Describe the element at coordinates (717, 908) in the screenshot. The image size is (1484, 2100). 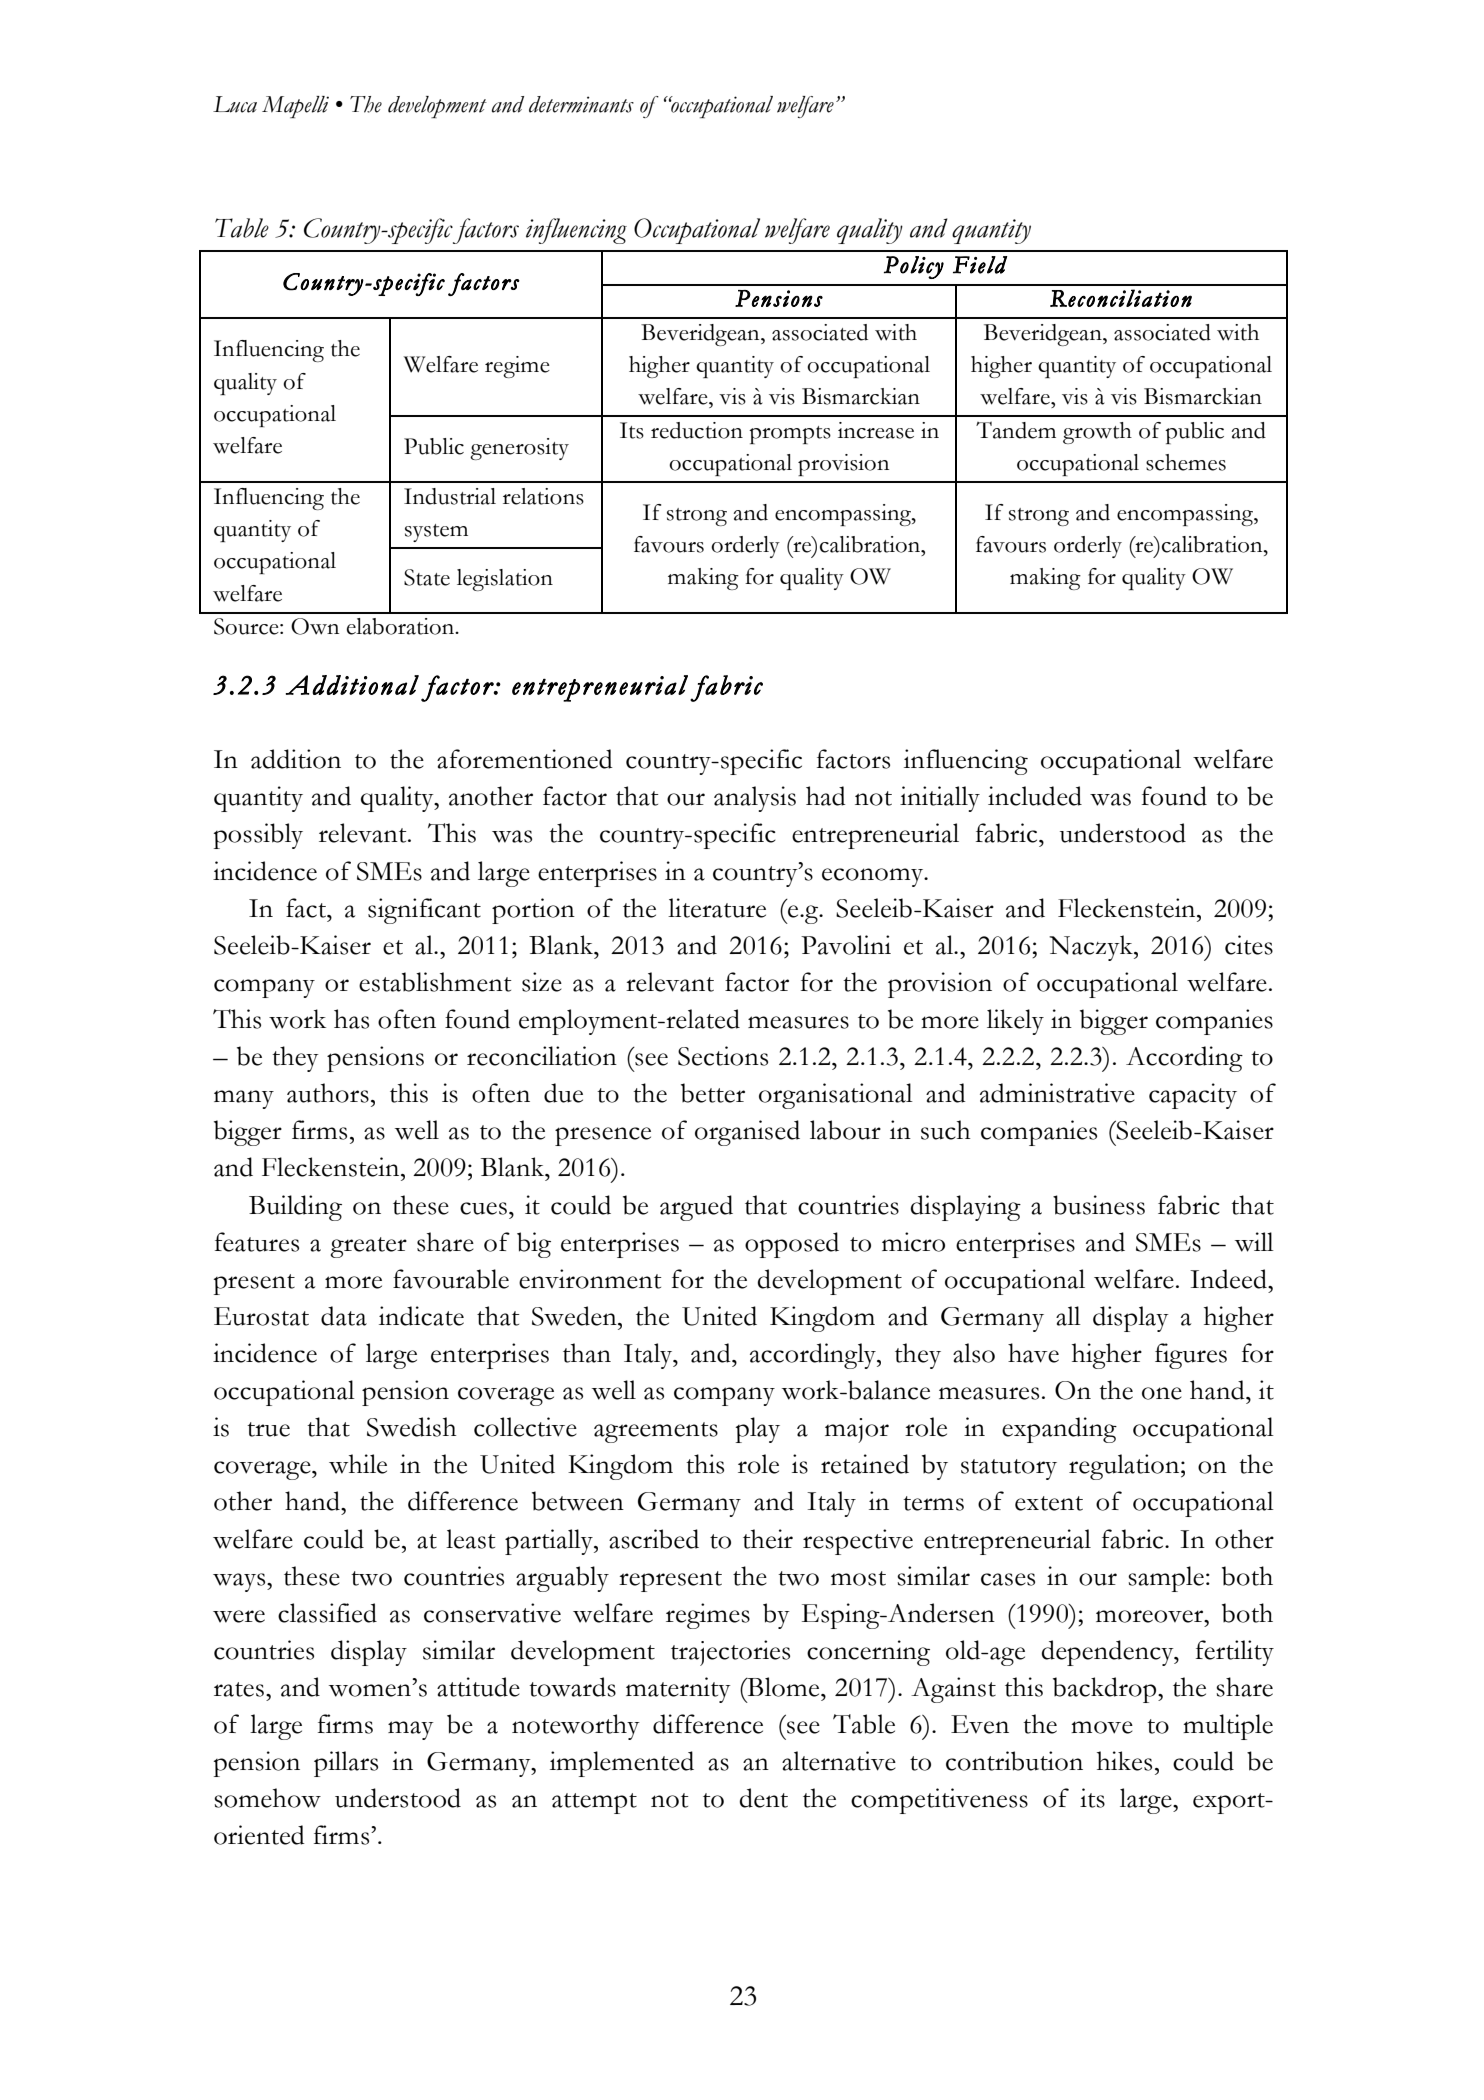
I see `literature` at that location.
